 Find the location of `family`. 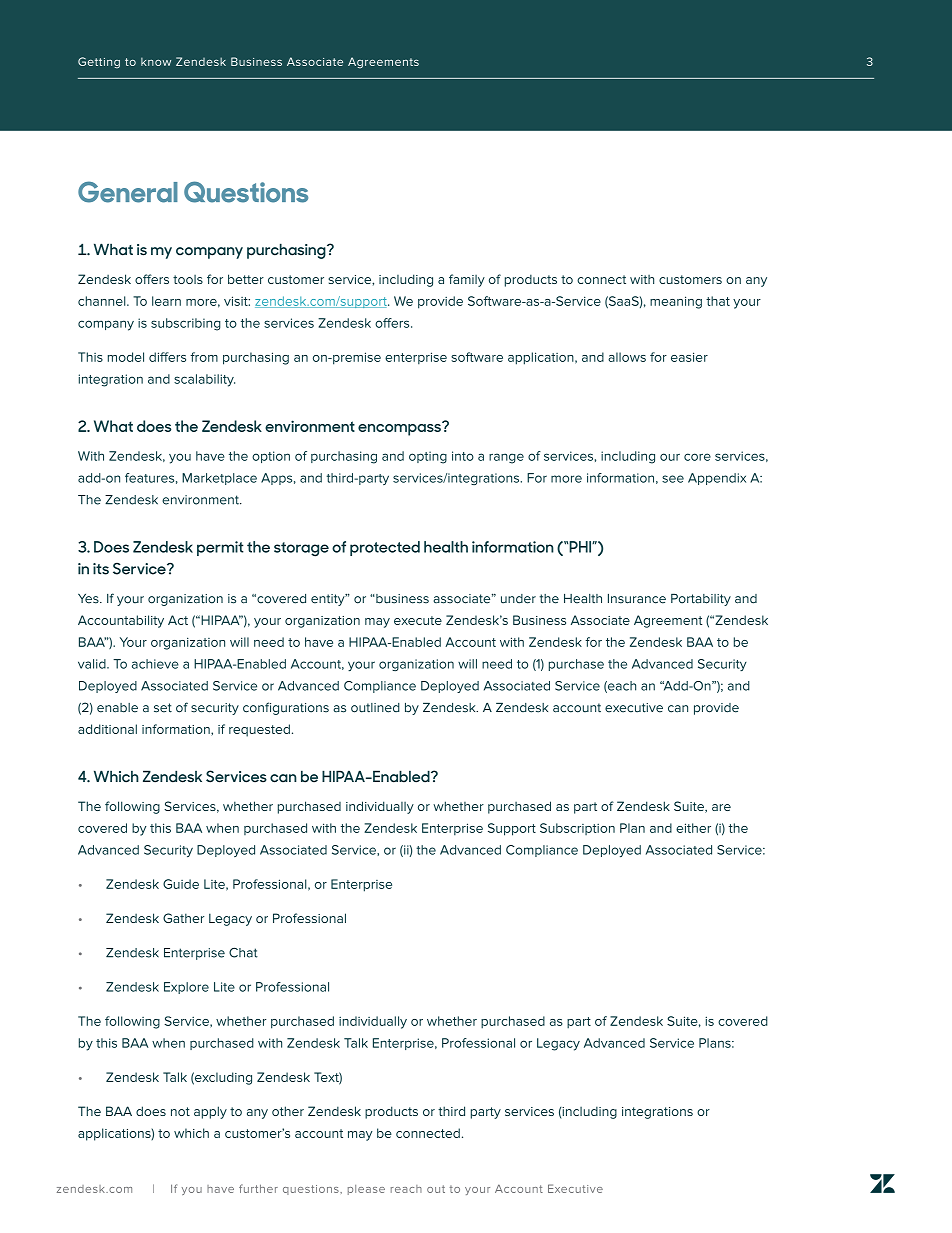

family is located at coordinates (467, 280).
